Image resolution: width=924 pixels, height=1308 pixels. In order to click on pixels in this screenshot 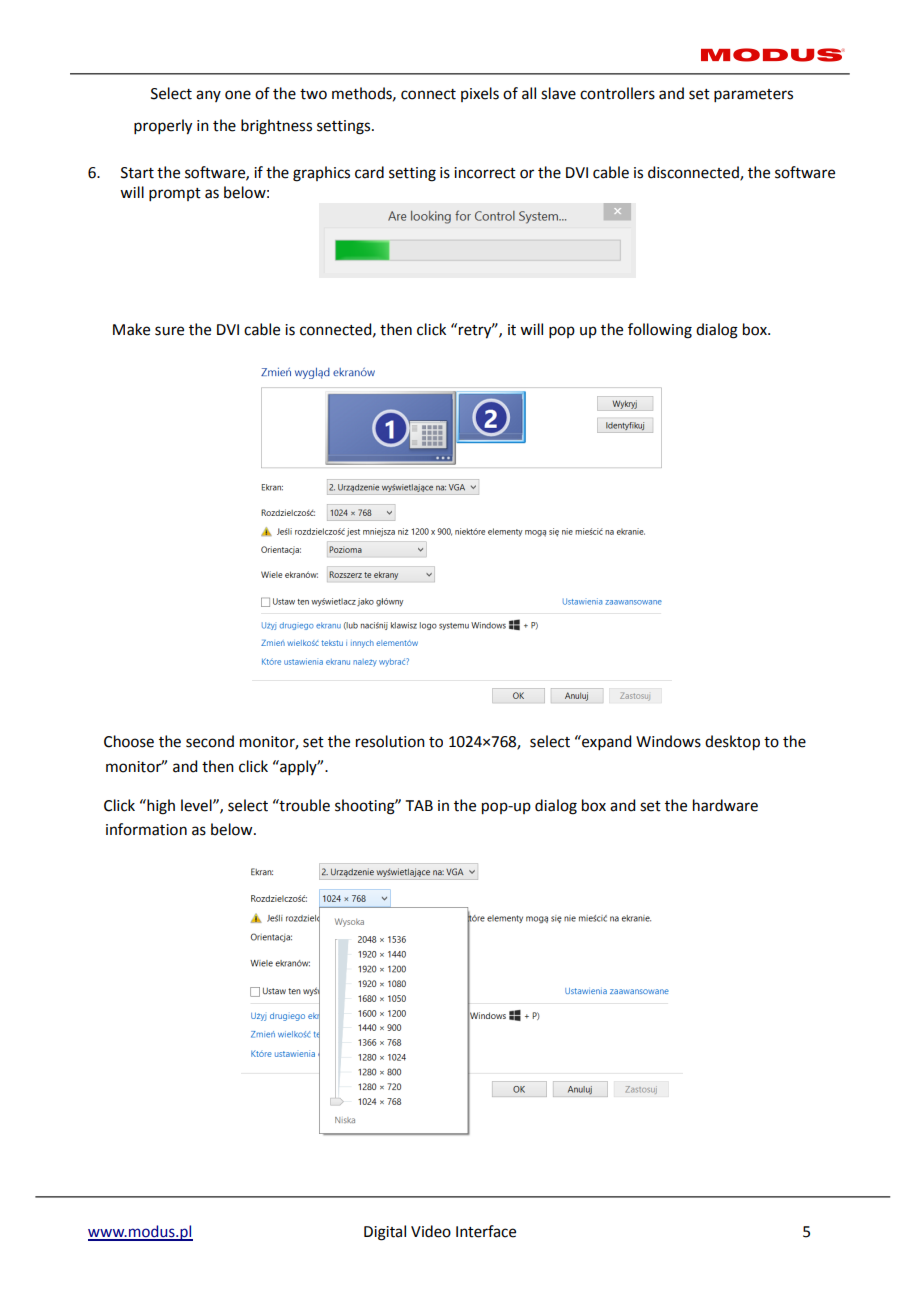, I will do `click(480, 94)`.
